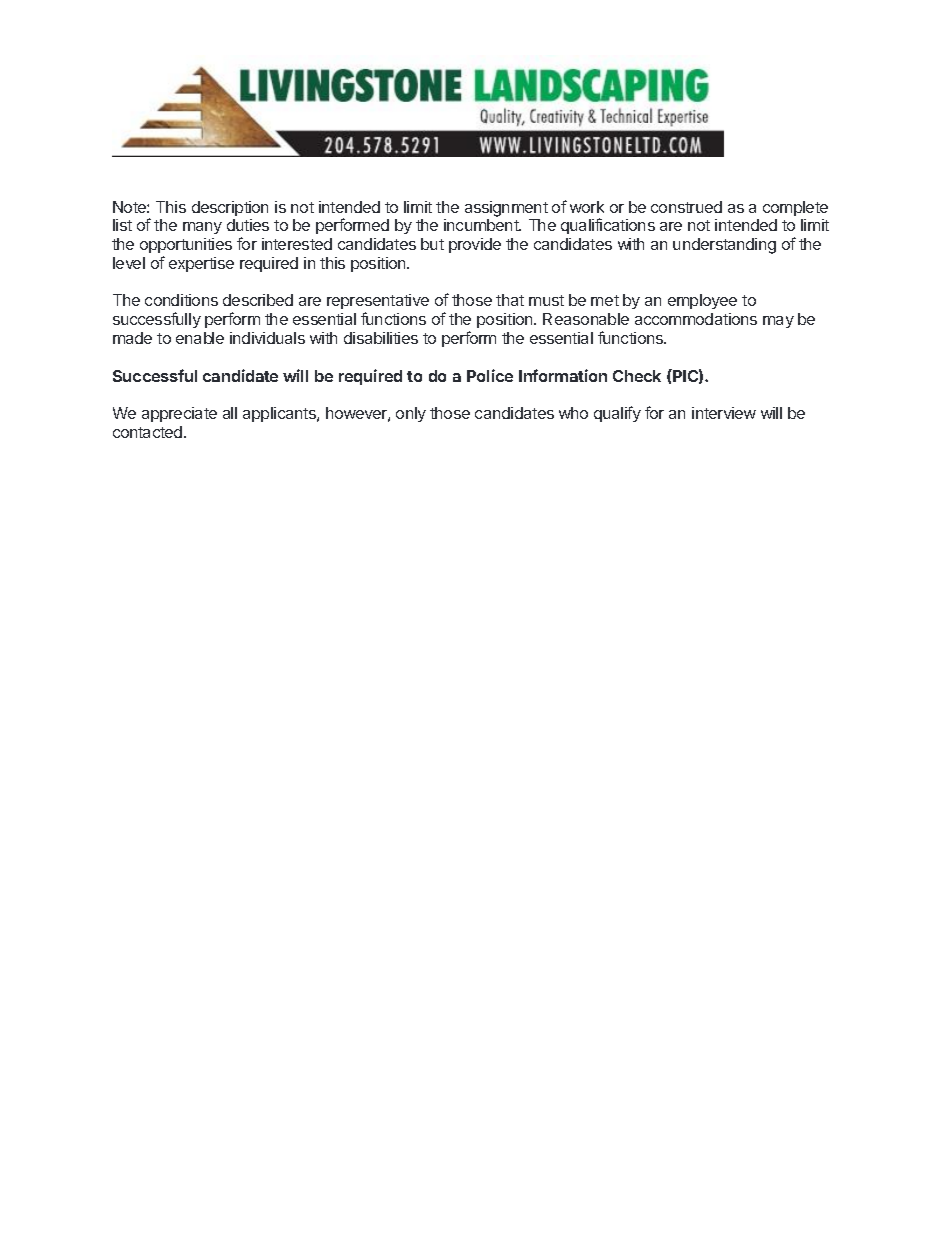 The width and height of the page is (952, 1233). I want to click on description, so click(230, 208).
